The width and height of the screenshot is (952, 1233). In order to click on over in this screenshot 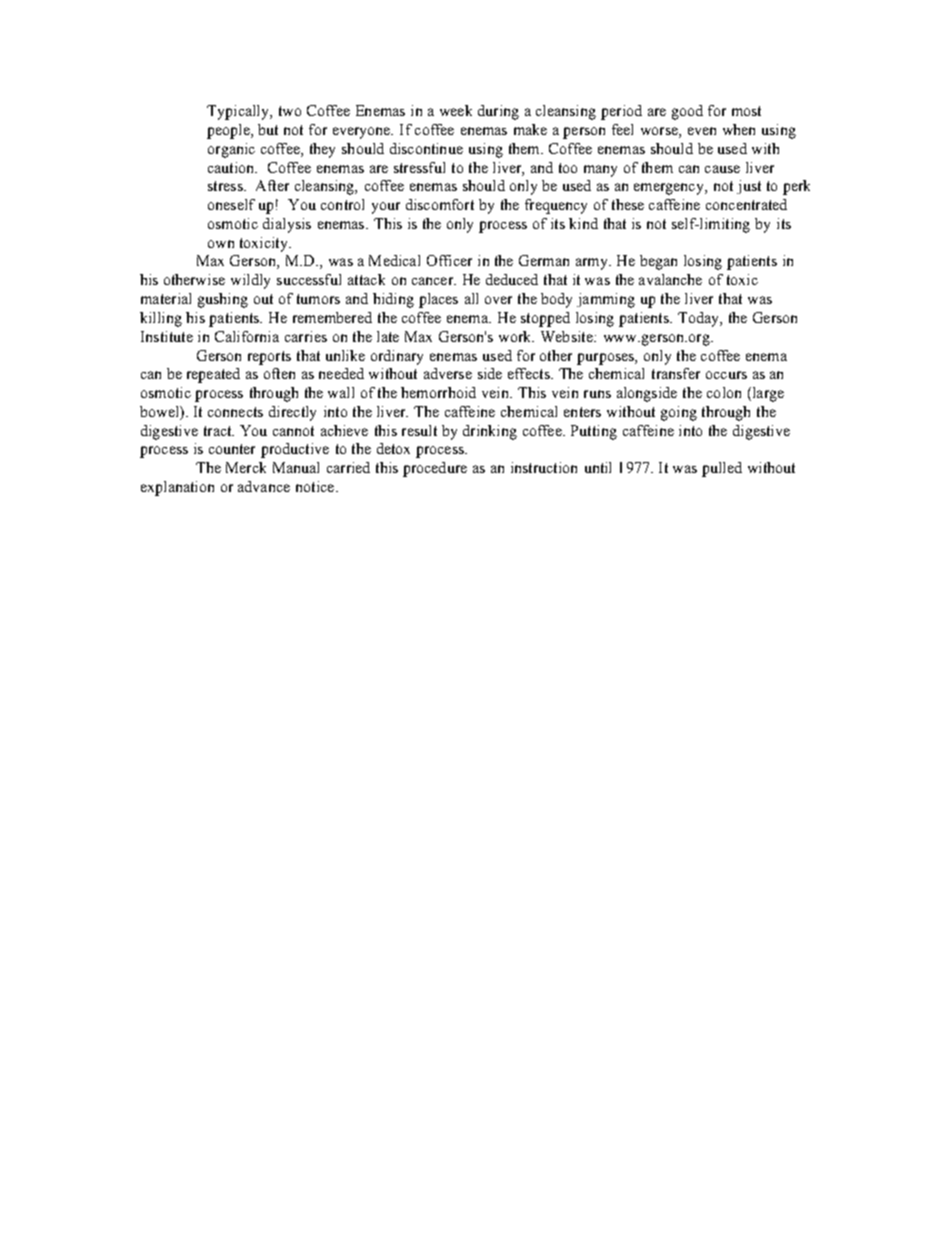, I will do `click(498, 300)`.
